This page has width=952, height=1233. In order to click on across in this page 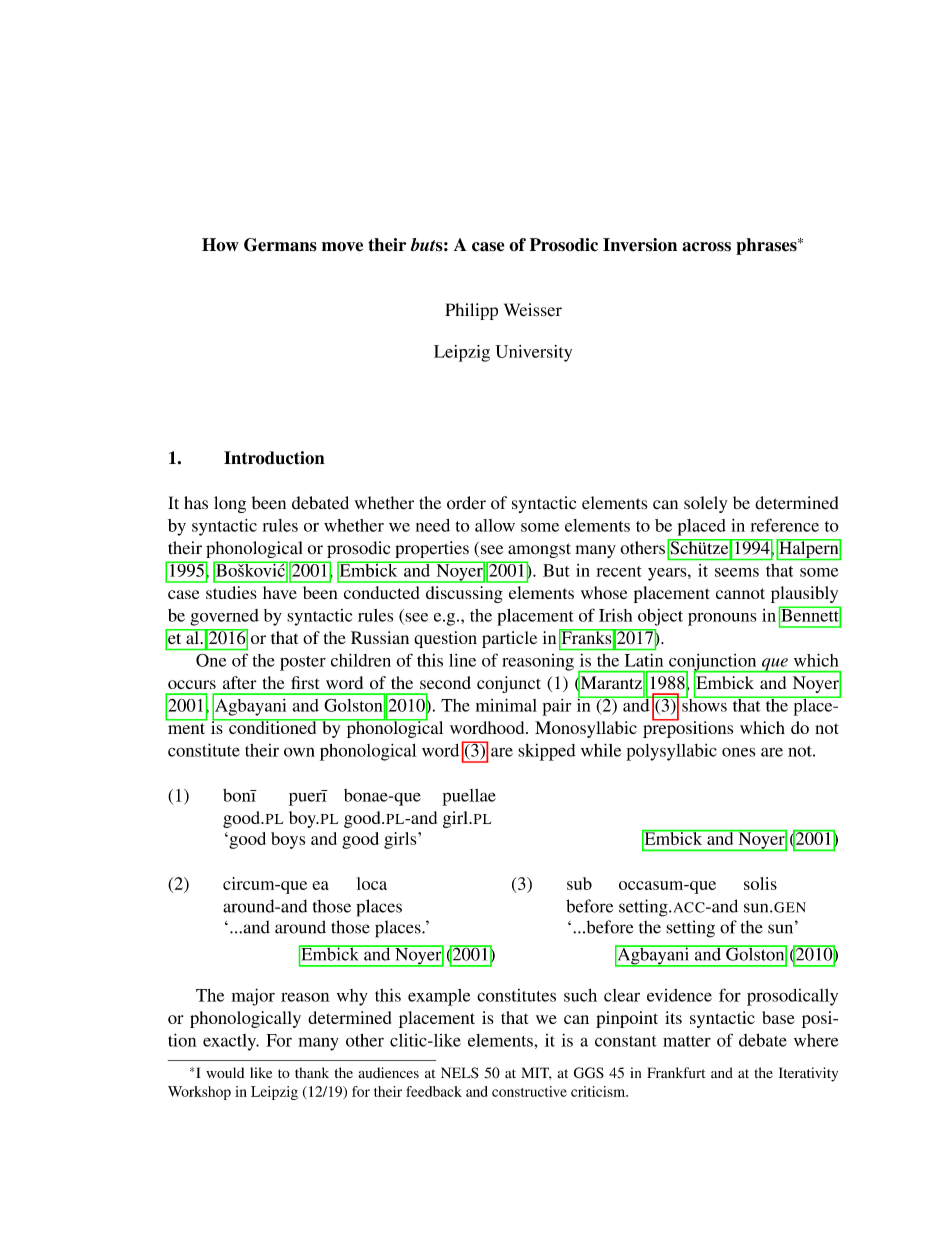, I will do `click(706, 247)`.
